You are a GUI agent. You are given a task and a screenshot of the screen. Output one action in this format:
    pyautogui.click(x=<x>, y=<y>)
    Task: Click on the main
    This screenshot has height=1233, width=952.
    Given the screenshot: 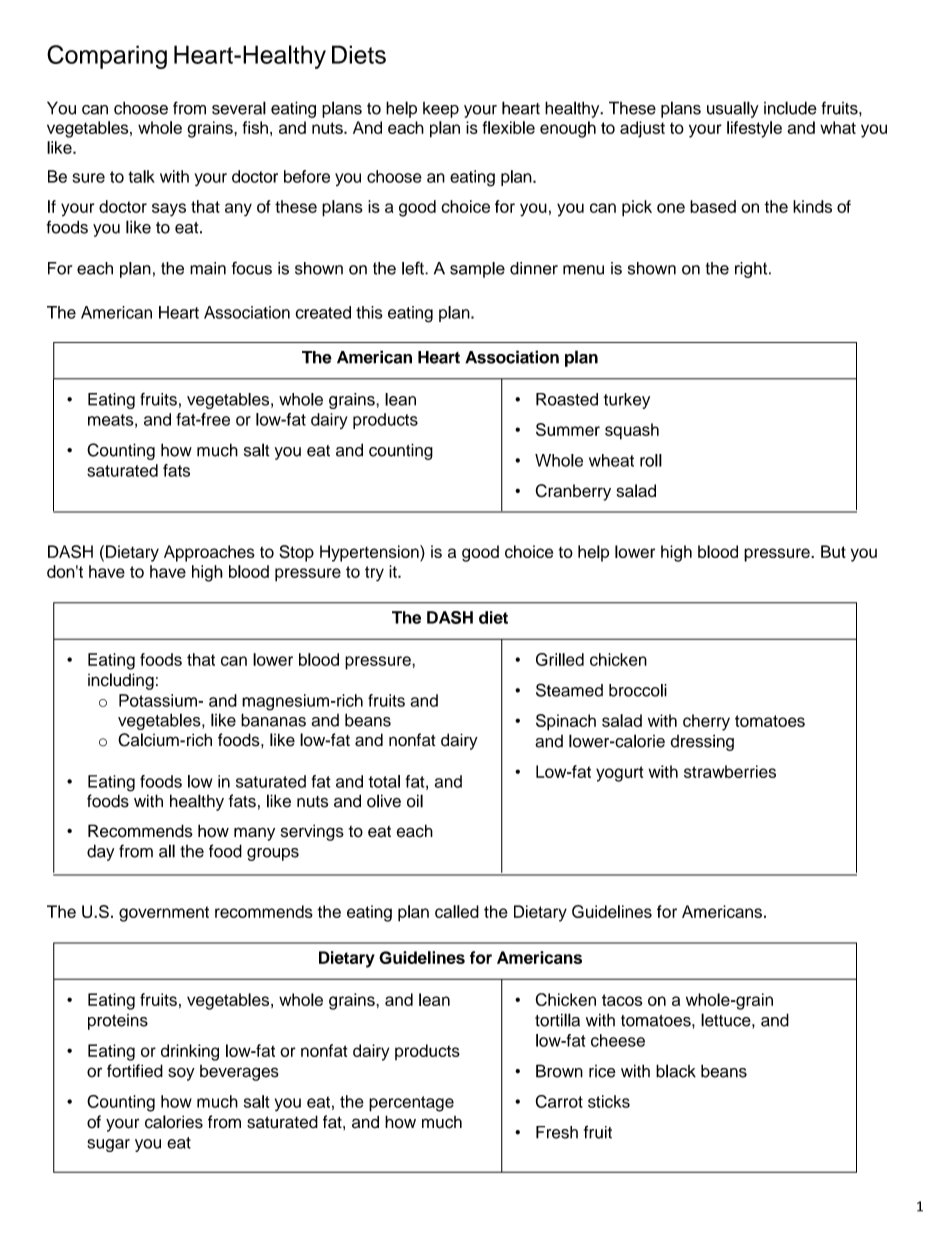 What is the action you would take?
    pyautogui.click(x=208, y=268)
